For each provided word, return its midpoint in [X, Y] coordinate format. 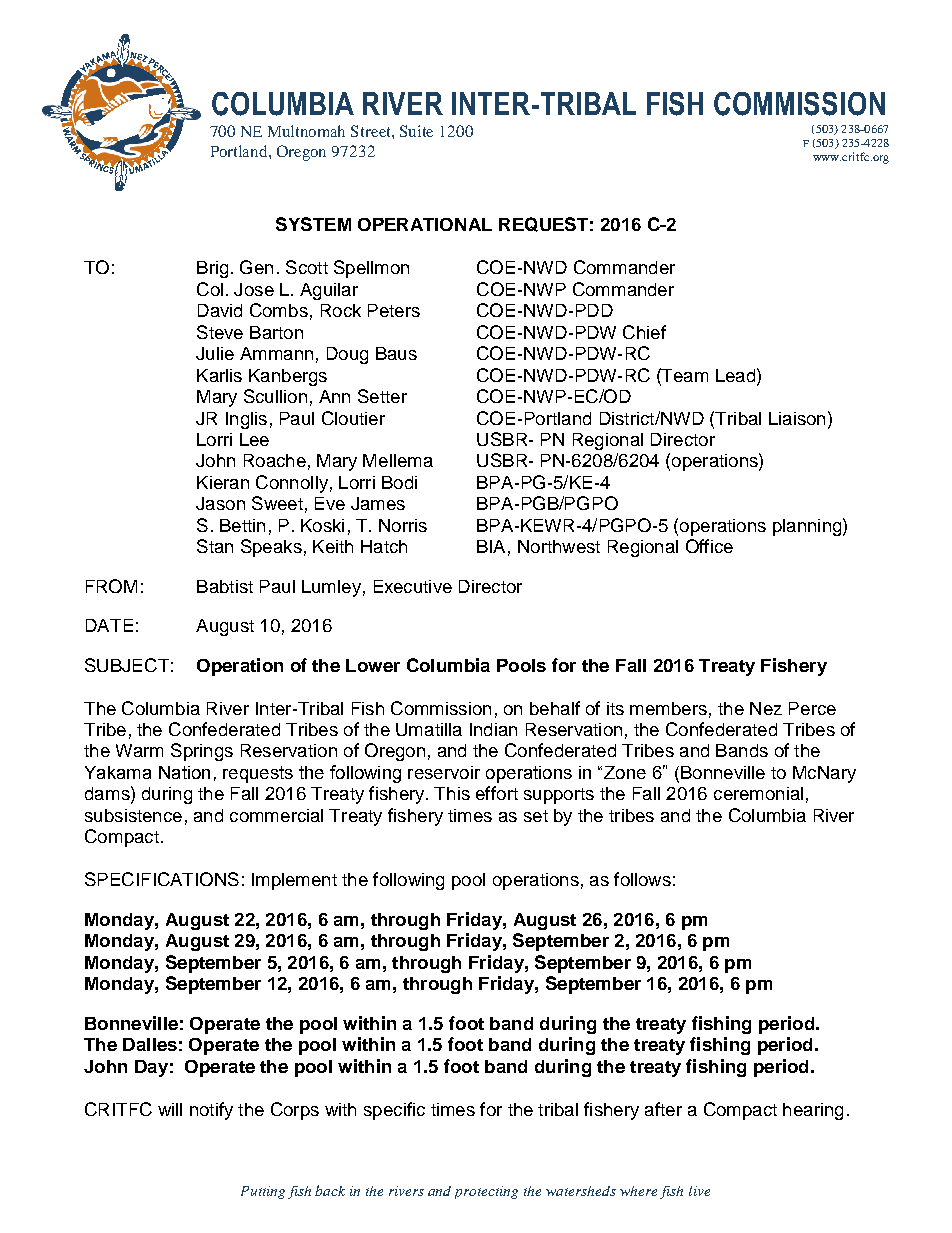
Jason [220, 503]
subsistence [133, 815]
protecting [486, 1192]
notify [211, 1111]
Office [709, 546]
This [452, 793]
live [699, 1191]
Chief [644, 332]
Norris [403, 525]
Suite [416, 131]
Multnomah [306, 131]
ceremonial [758, 793]
